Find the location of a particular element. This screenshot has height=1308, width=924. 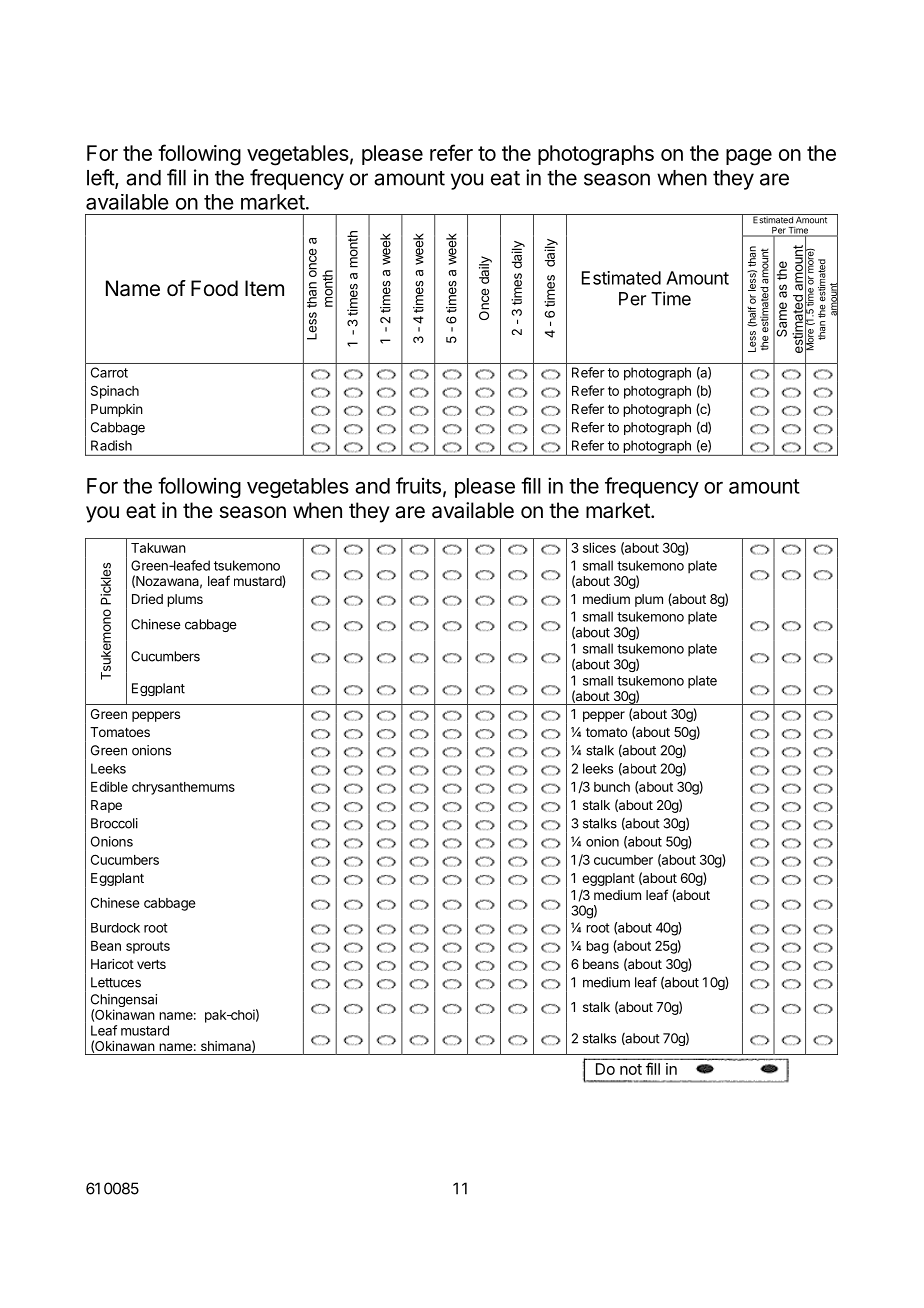

fruits is located at coordinates (418, 485).
